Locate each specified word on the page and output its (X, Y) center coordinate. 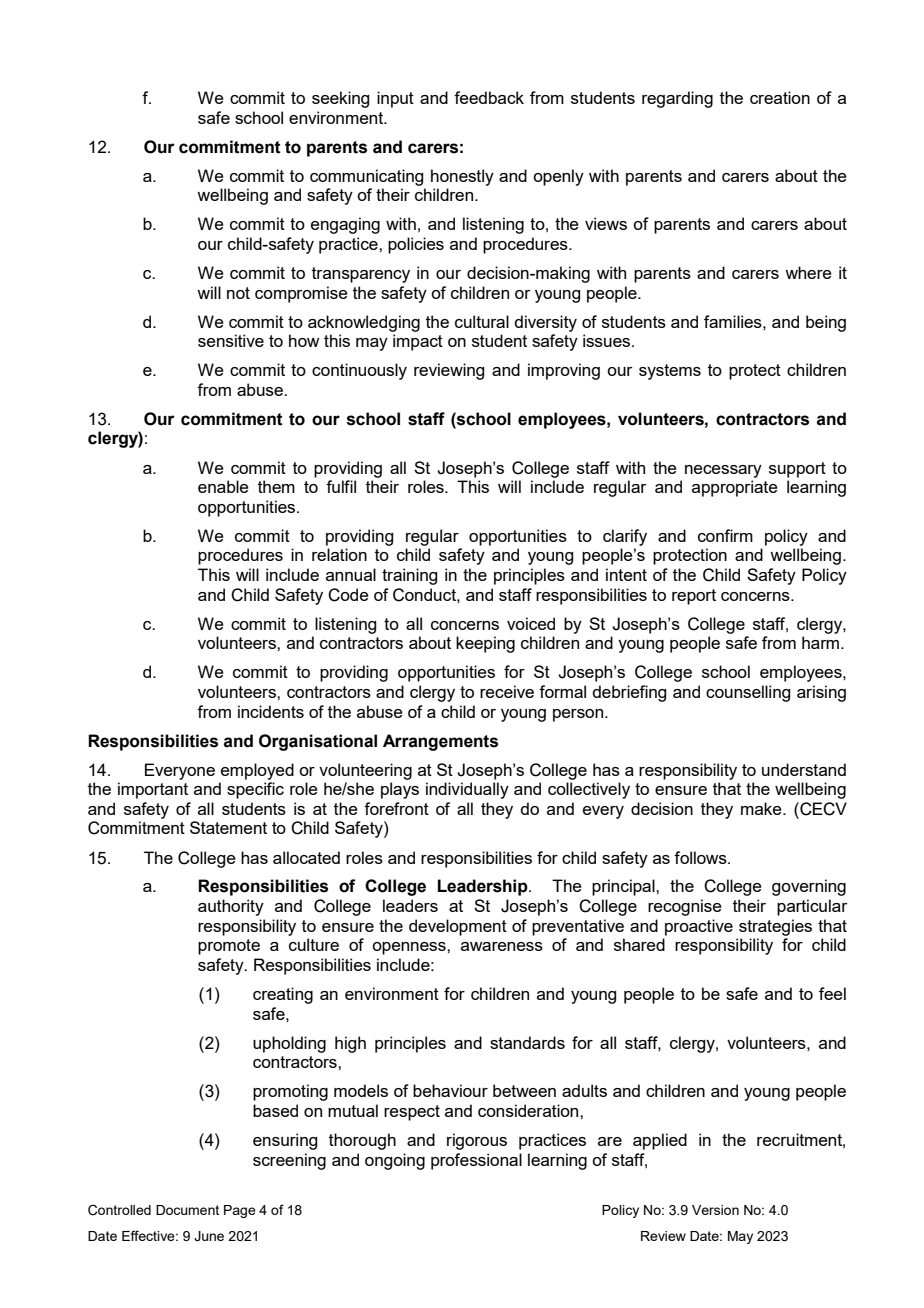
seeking (340, 99)
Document (187, 1210)
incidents (271, 711)
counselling (748, 693)
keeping (485, 644)
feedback (489, 97)
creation (780, 97)
